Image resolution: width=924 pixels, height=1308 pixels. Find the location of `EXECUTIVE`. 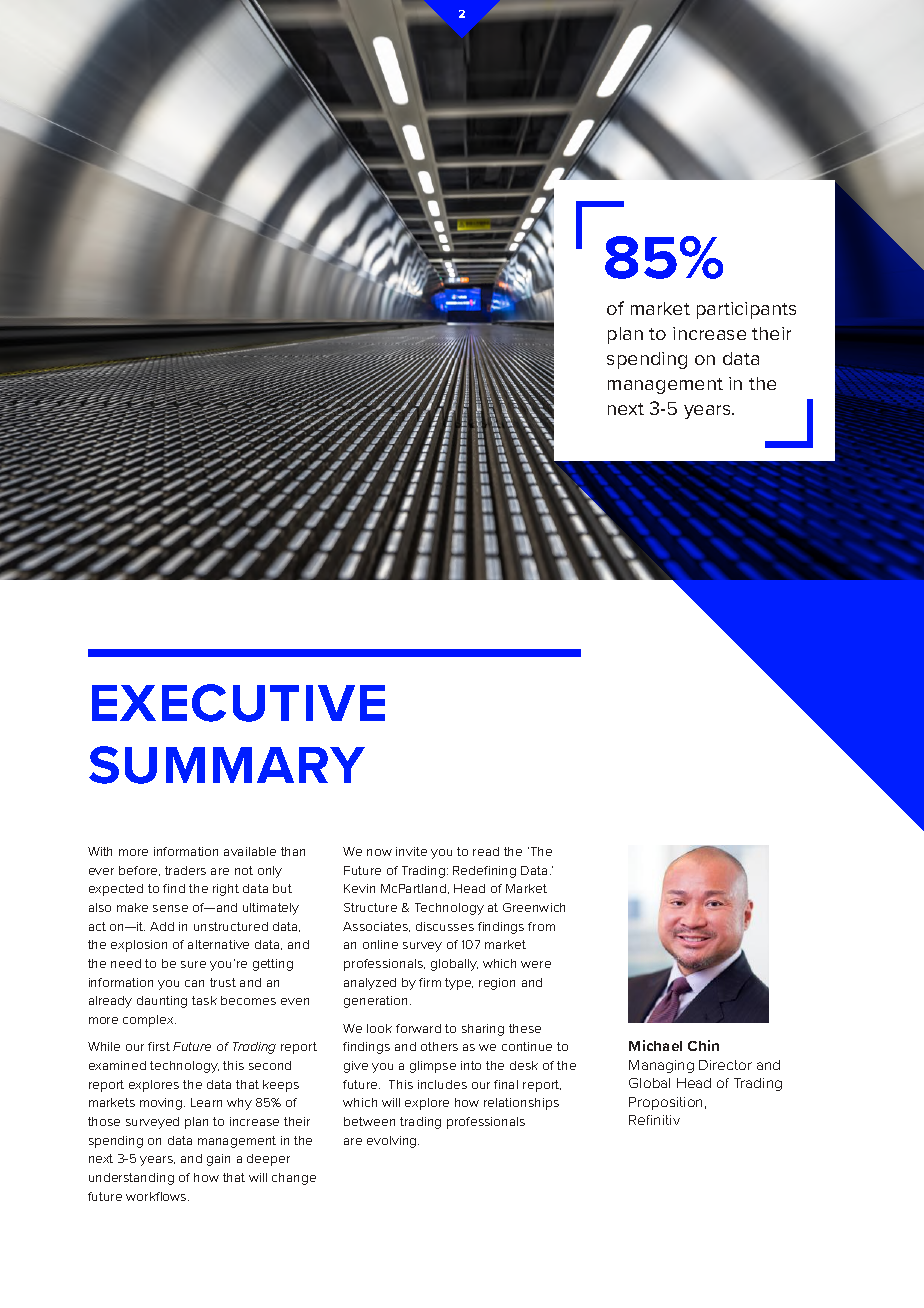

EXECUTIVE is located at coordinates (238, 703).
